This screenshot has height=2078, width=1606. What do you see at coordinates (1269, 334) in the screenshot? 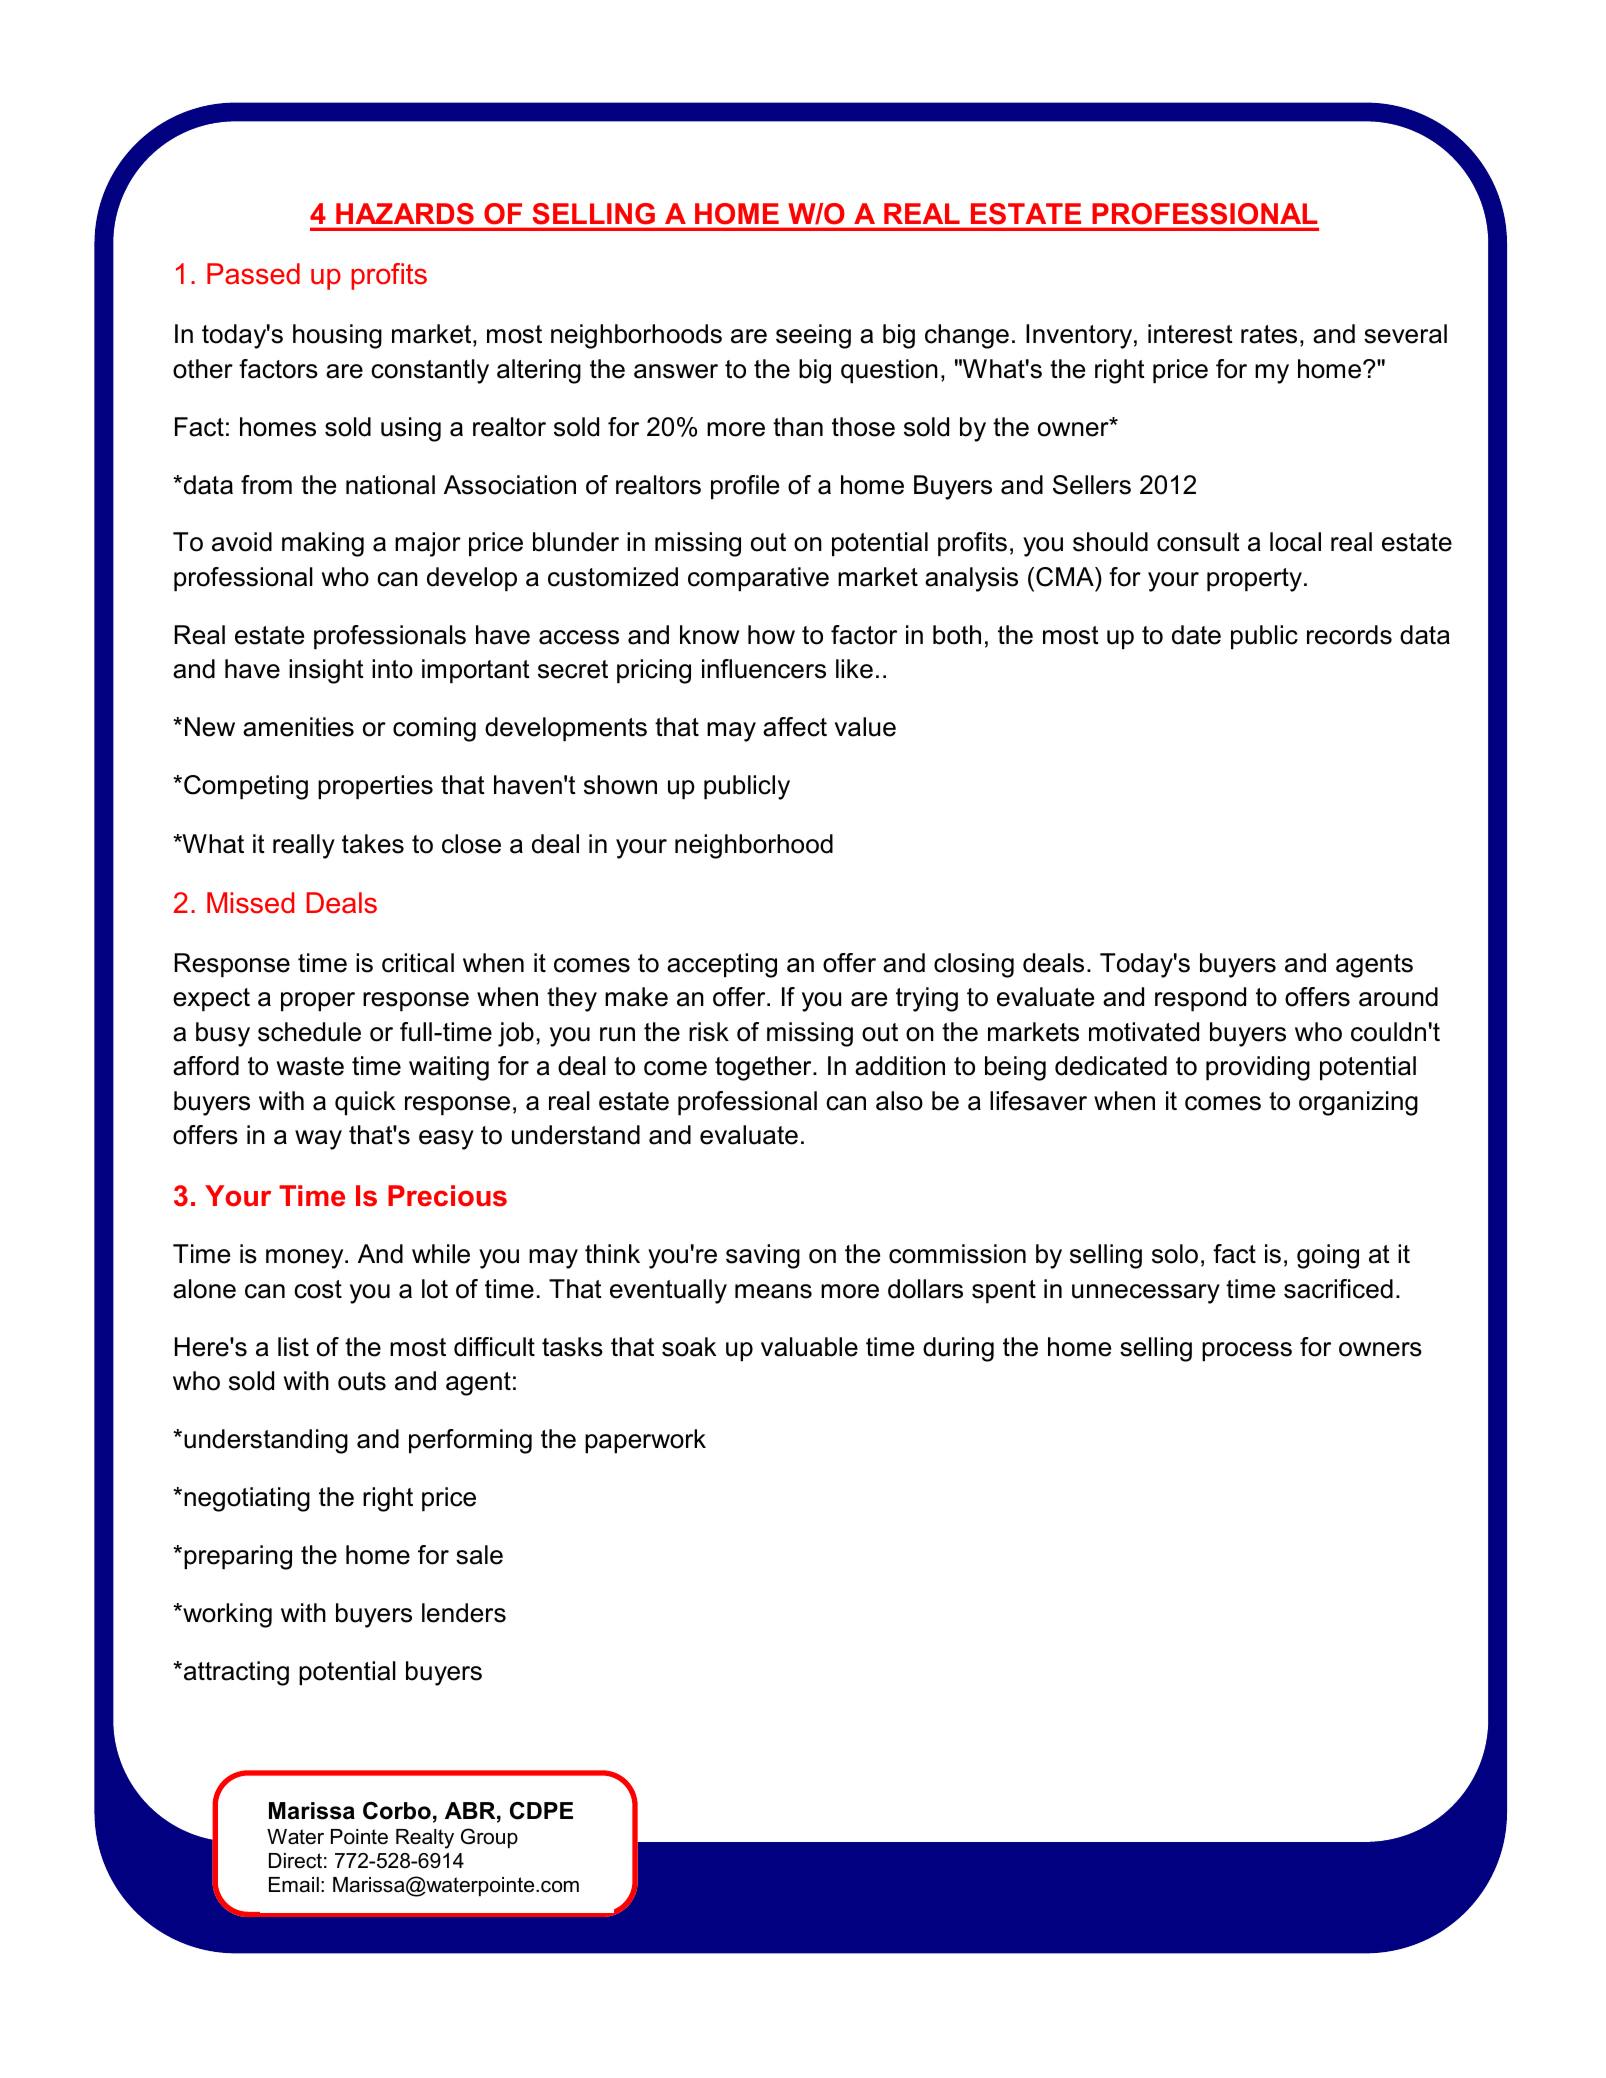
I see `rates` at bounding box center [1269, 334].
